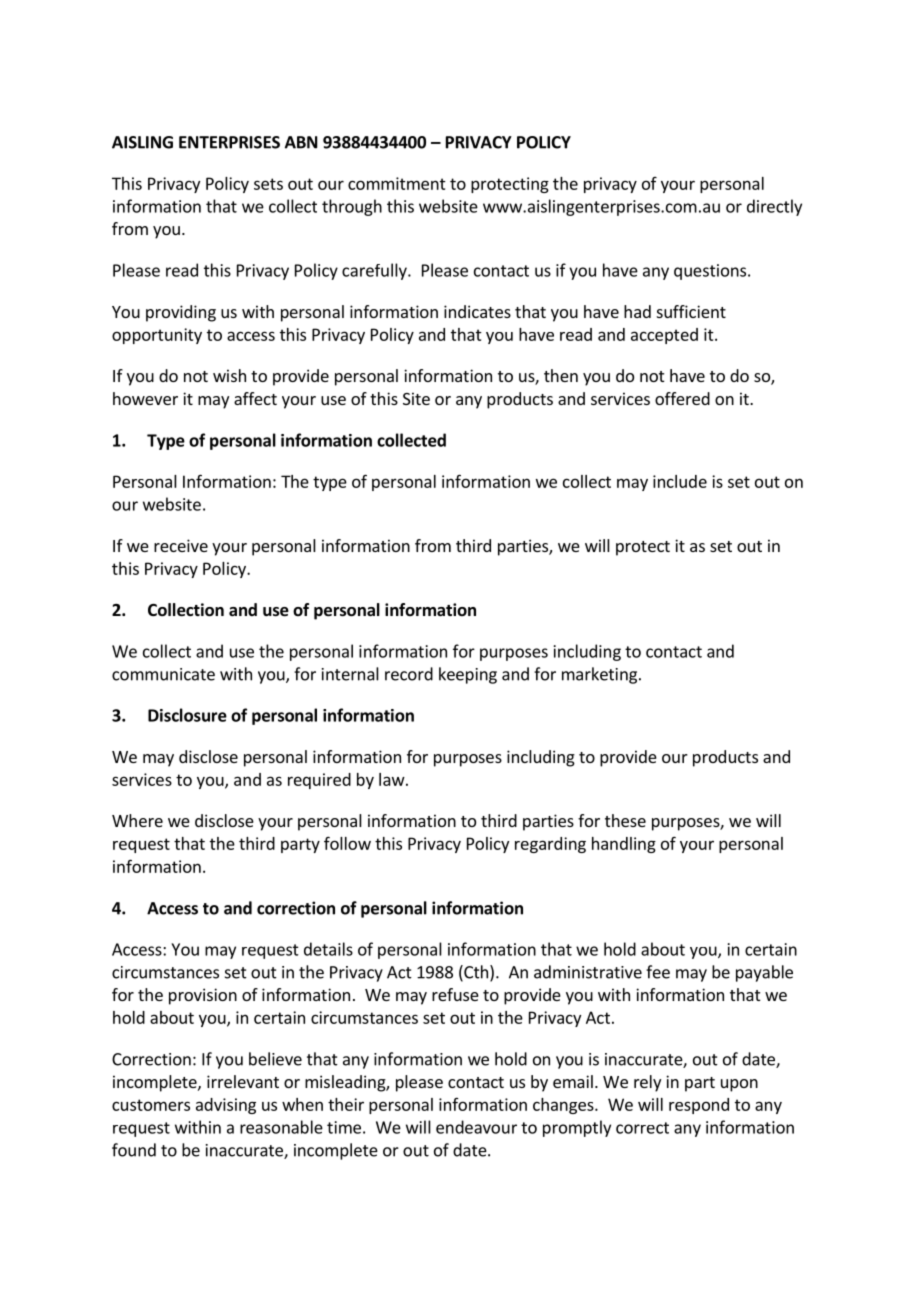 This document has height=1308, width=924. Describe the element at coordinates (624, 845) in the document. I see `handling` at that location.
